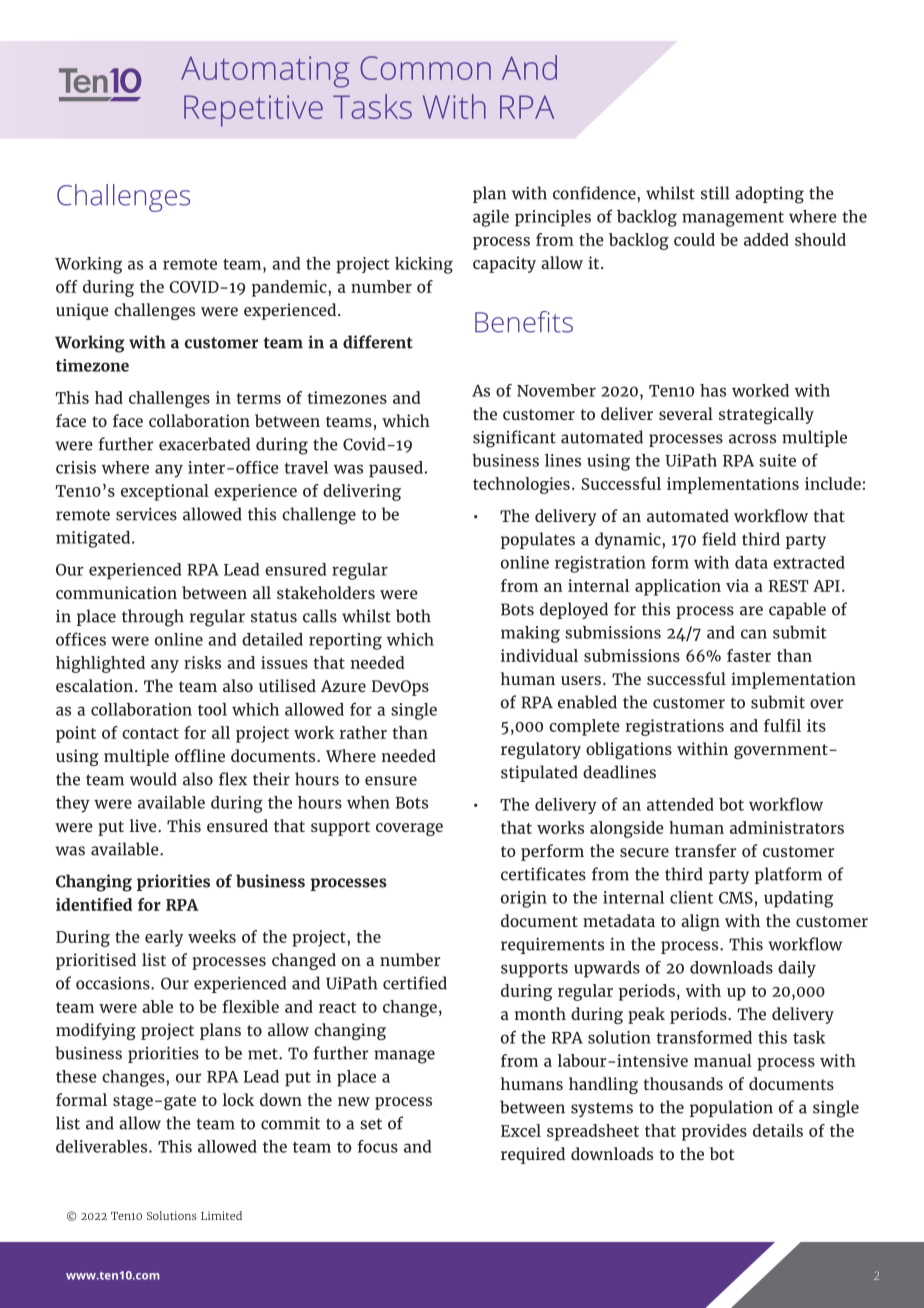  I want to click on would, so click(153, 779).
